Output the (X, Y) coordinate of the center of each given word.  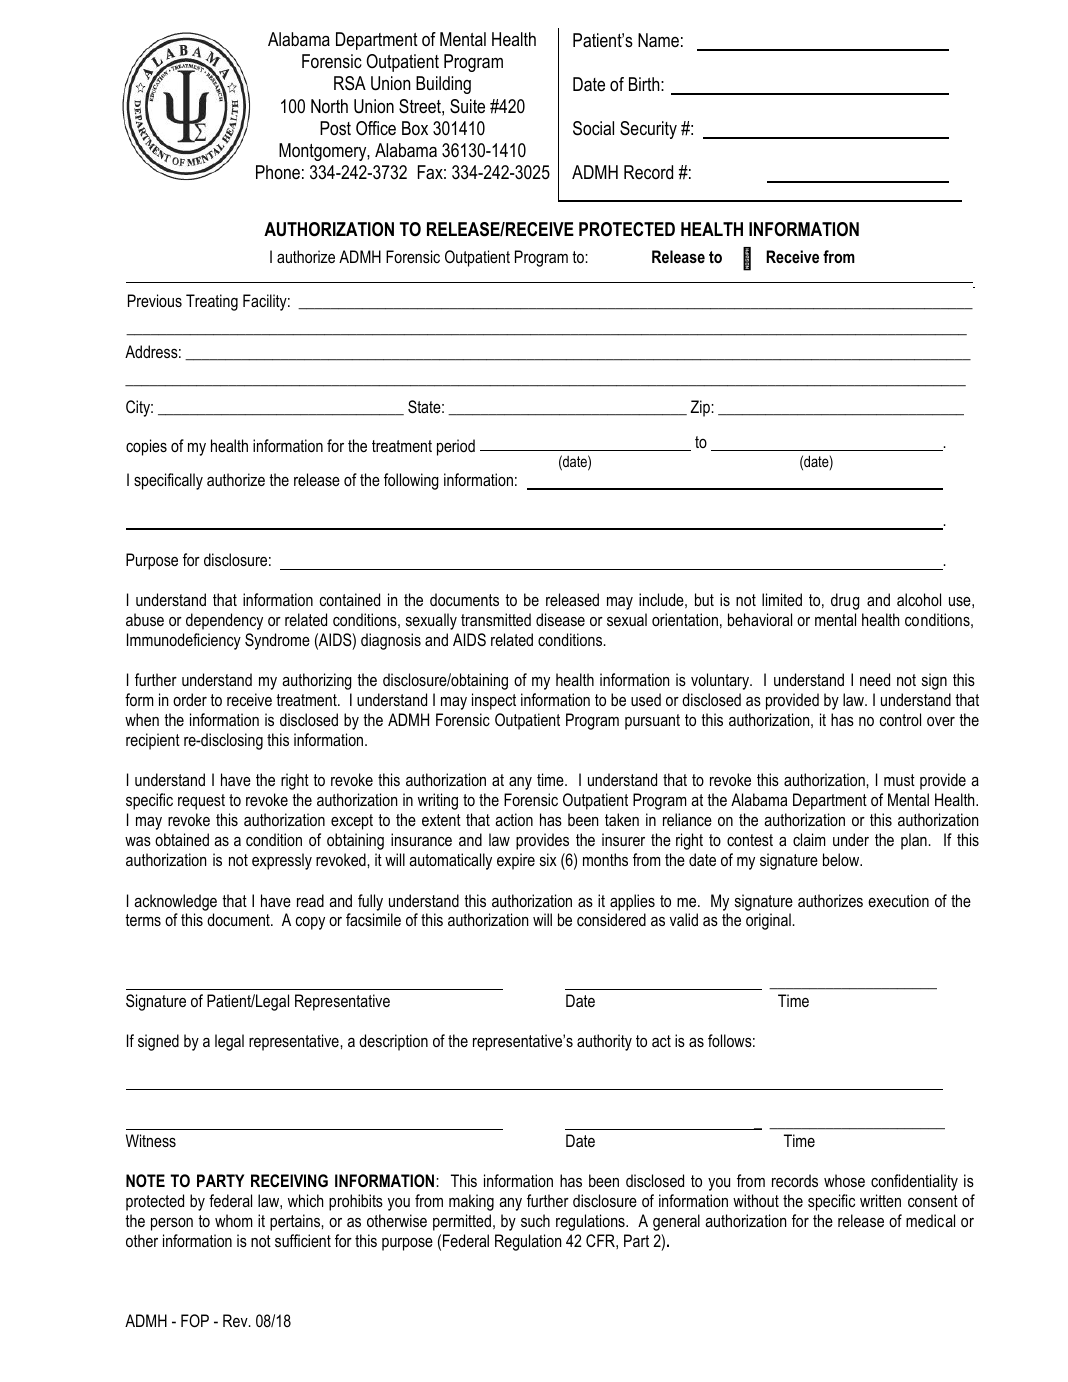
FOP (195, 1320)
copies (146, 447)
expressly (282, 861)
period (456, 447)
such (535, 1220)
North (329, 106)
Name (658, 40)
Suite (467, 106)
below (842, 859)
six (548, 859)
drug (845, 601)
